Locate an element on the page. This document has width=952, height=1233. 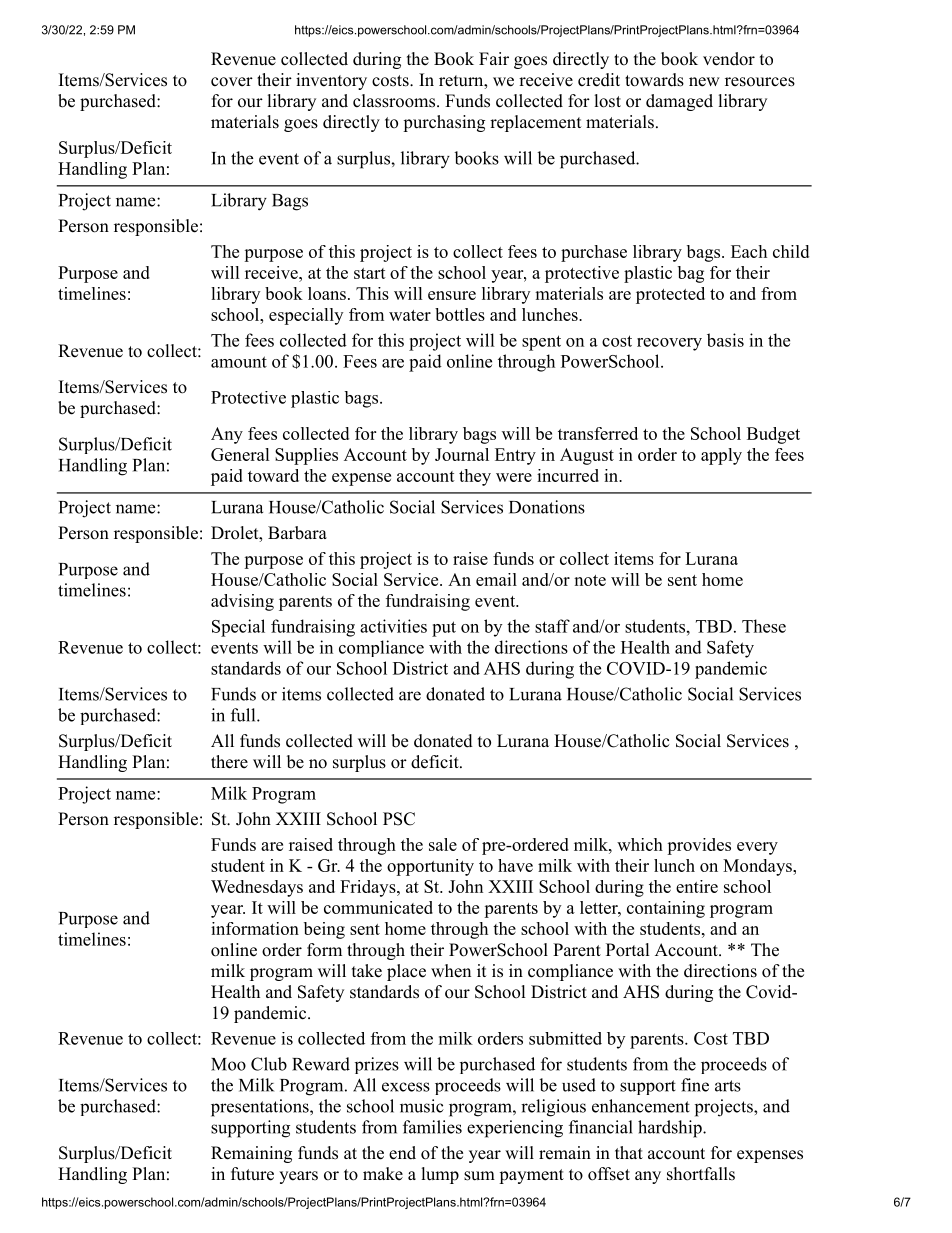
provides is located at coordinates (699, 846).
